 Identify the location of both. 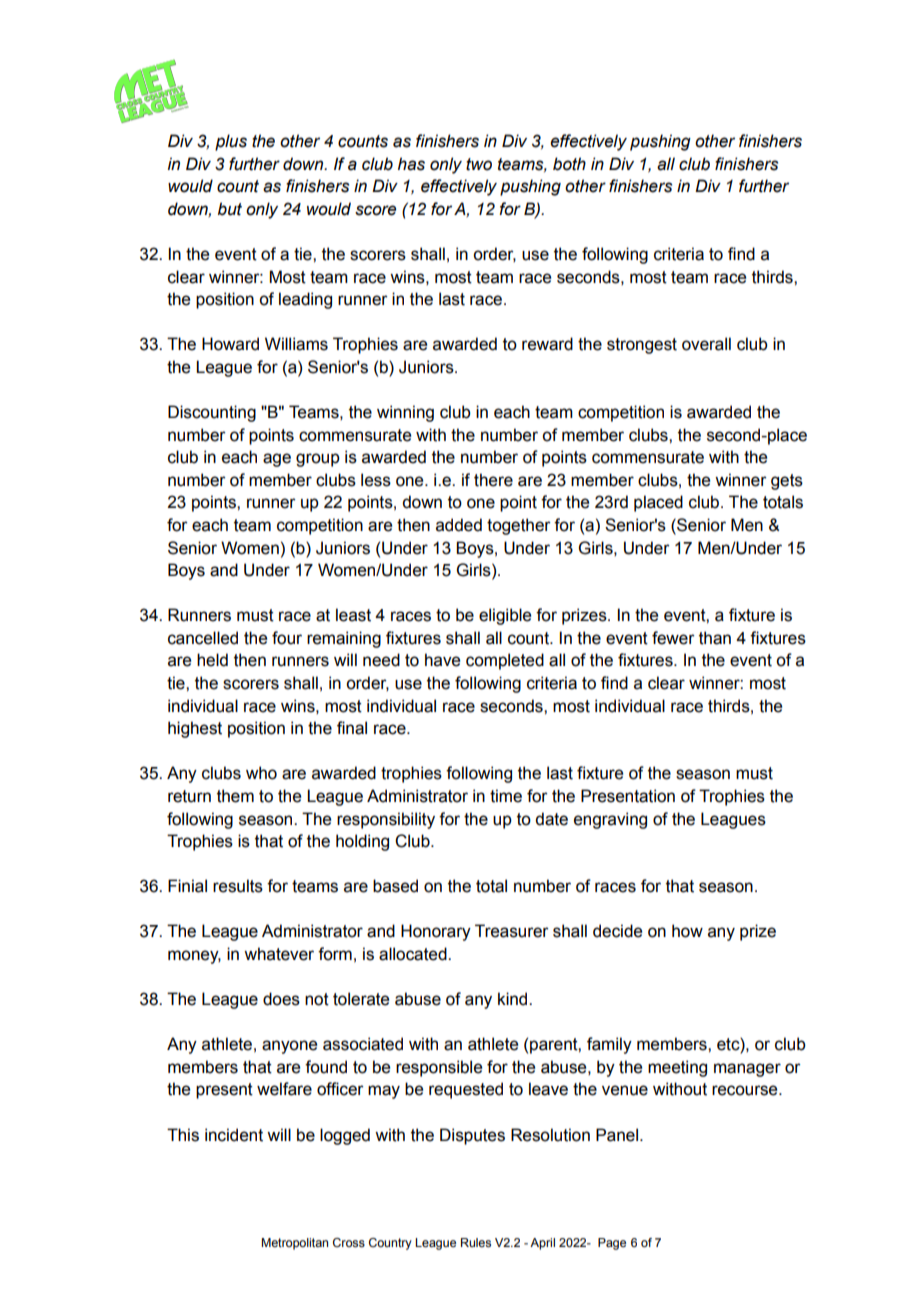
(569, 164).
